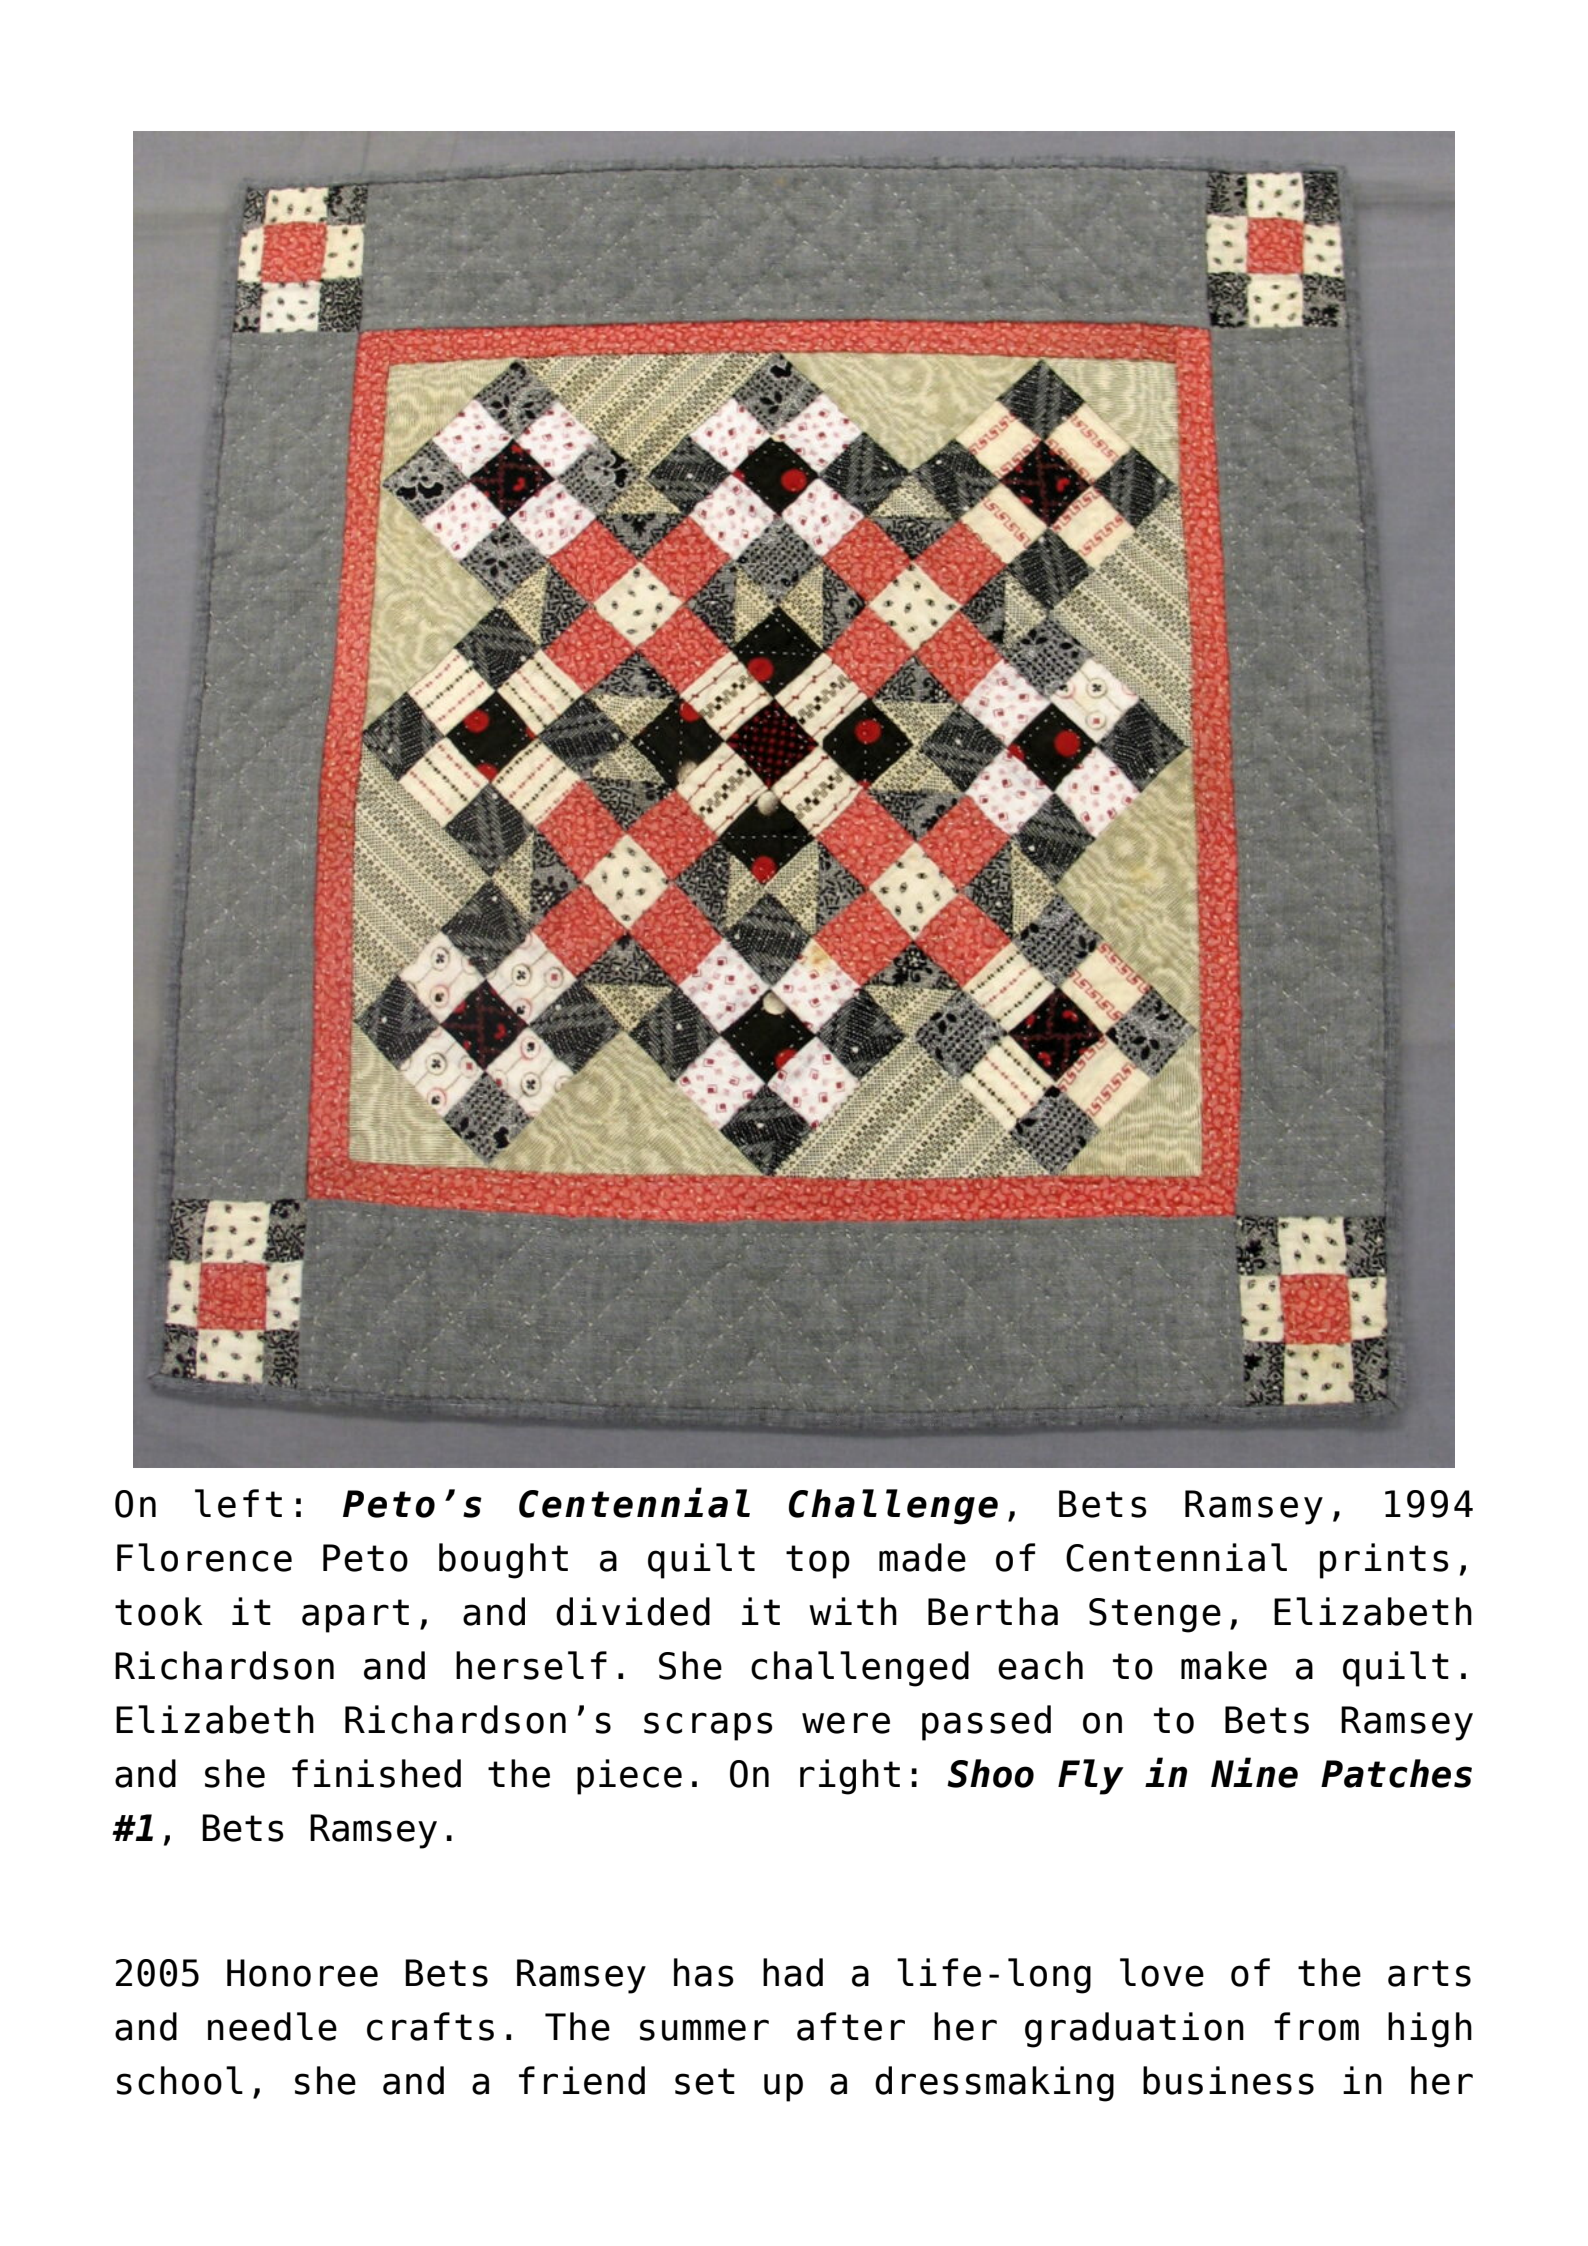 This page has width=1588, height=2246. Describe the element at coordinates (376, 1773) in the page. I see `finished` at that location.
